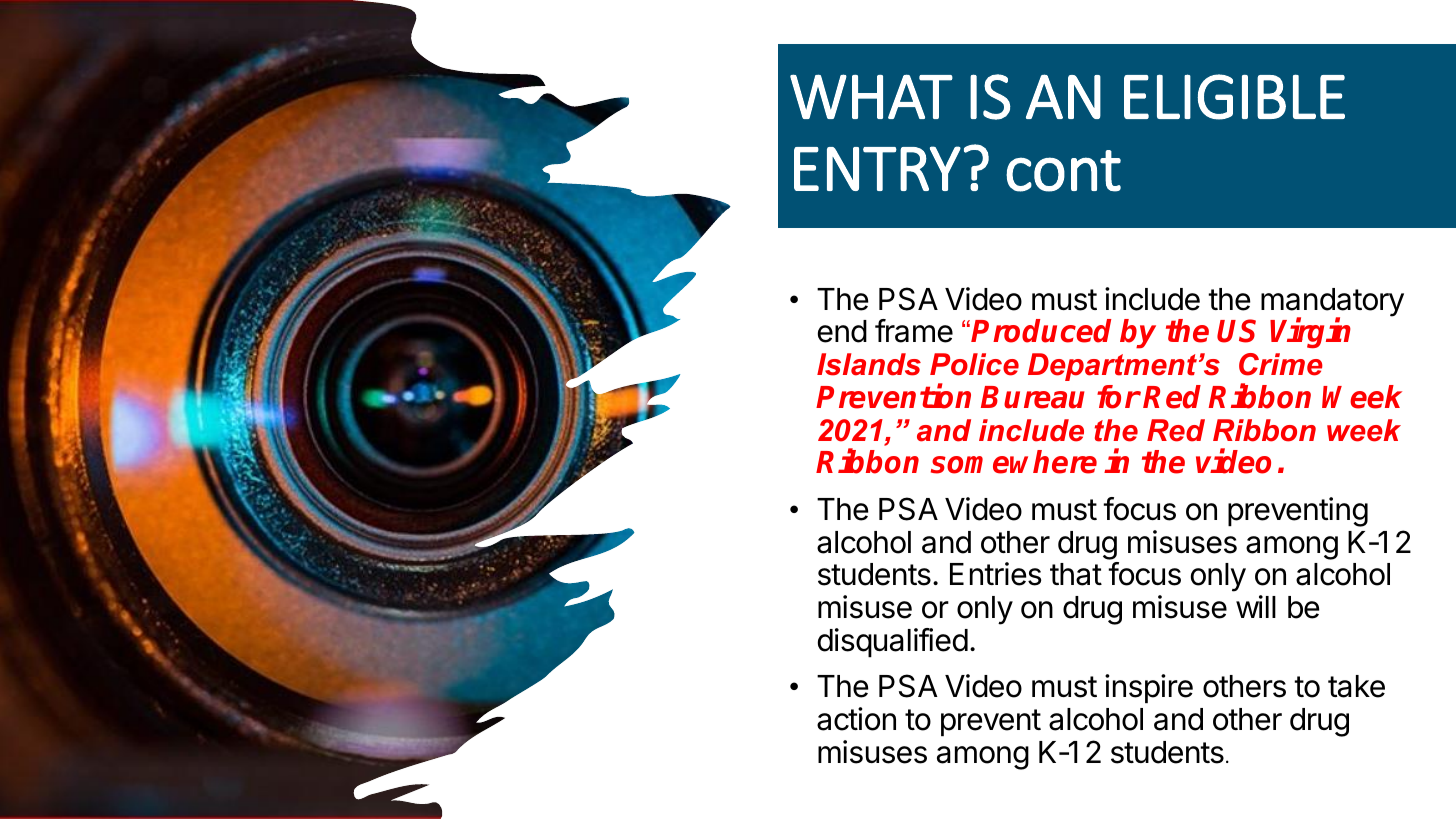  I want to click on somewhere, so click(1014, 462).
